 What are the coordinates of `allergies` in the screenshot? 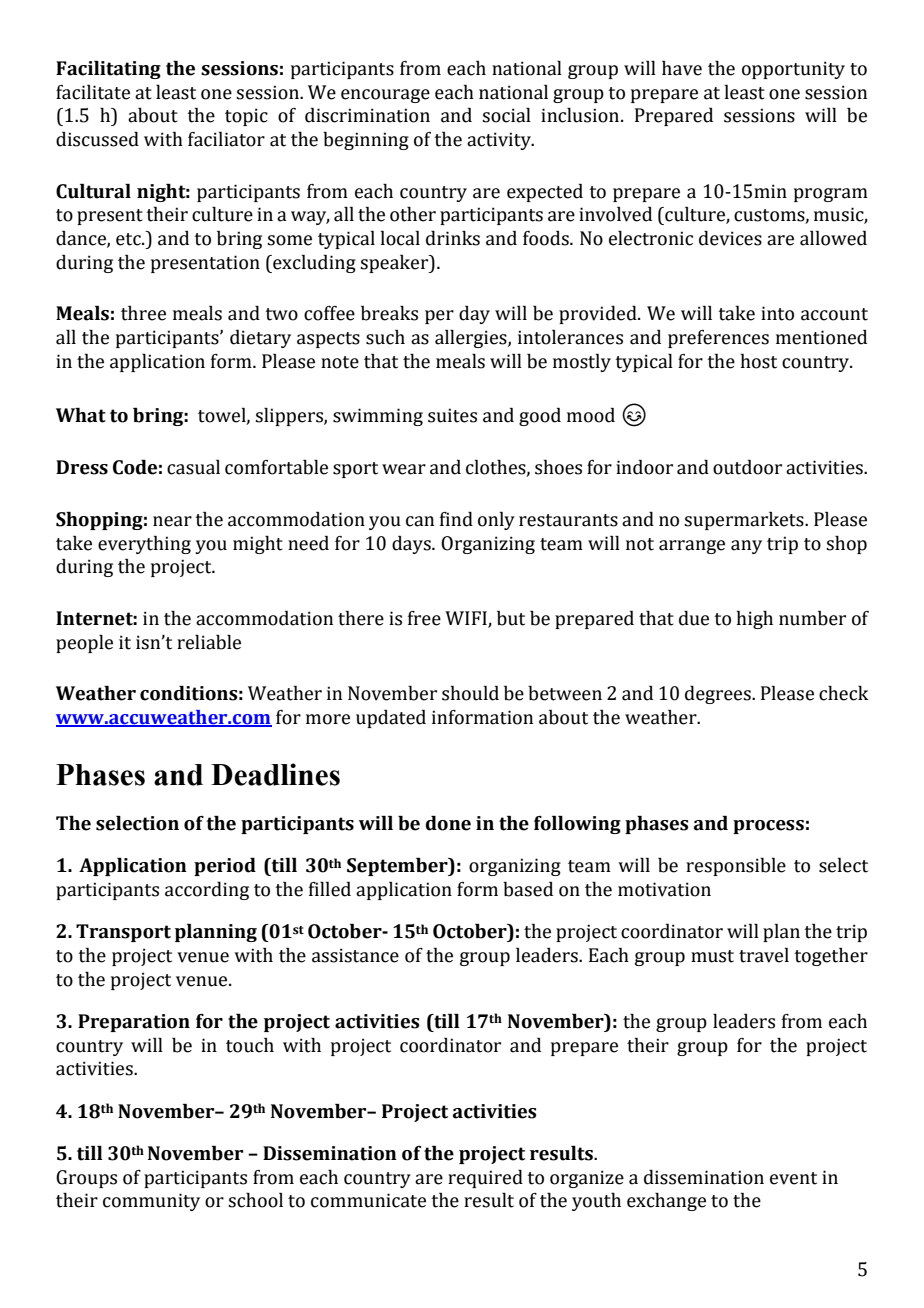 It's located at (472, 339).
